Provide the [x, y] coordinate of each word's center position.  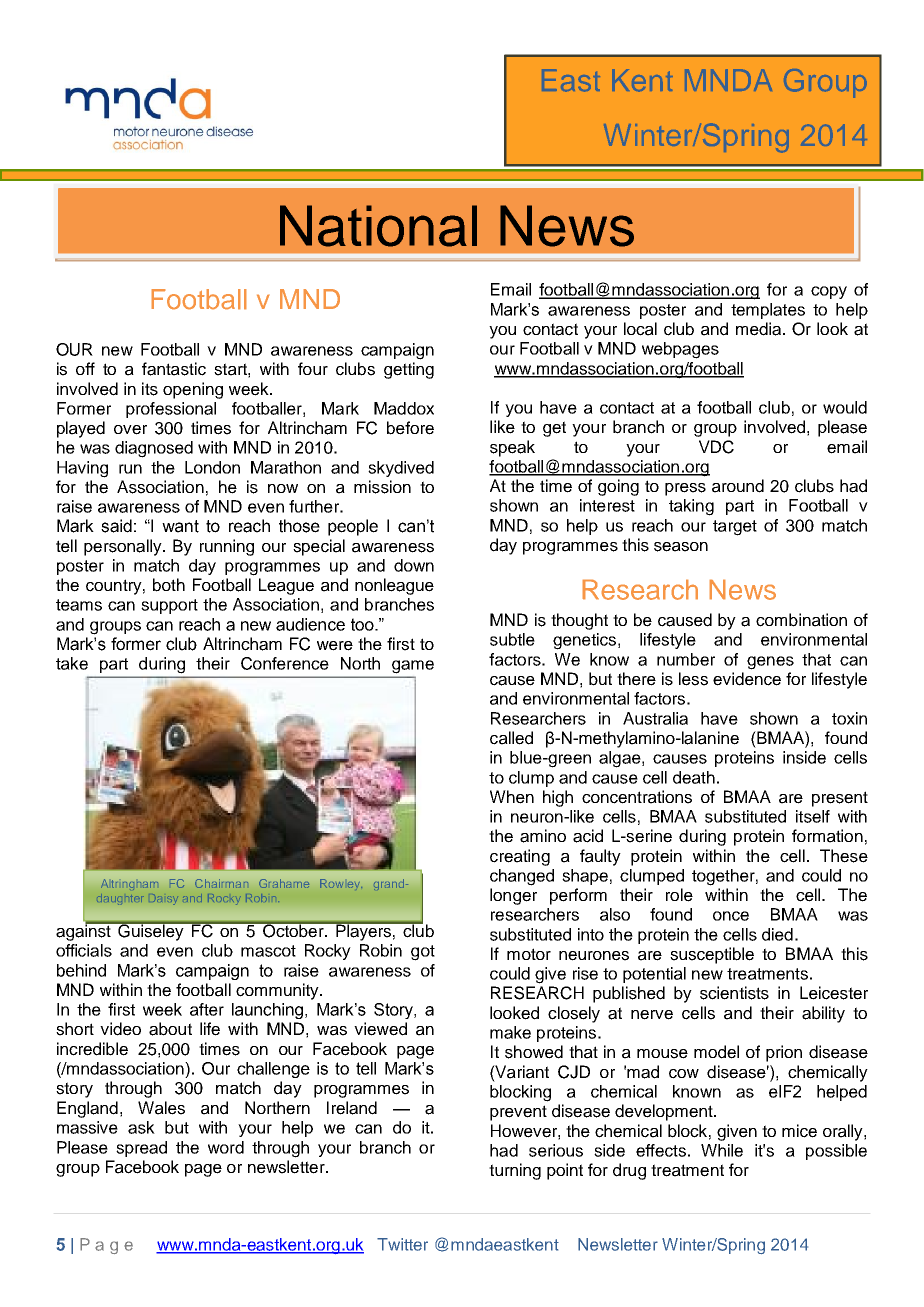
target [735, 528]
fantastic [174, 369]
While [722, 1150]
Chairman [221, 883]
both [169, 585]
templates [768, 311]
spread [141, 1149]
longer [513, 896]
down [414, 565]
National [378, 226]
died [777, 934]
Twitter [402, 1244]
